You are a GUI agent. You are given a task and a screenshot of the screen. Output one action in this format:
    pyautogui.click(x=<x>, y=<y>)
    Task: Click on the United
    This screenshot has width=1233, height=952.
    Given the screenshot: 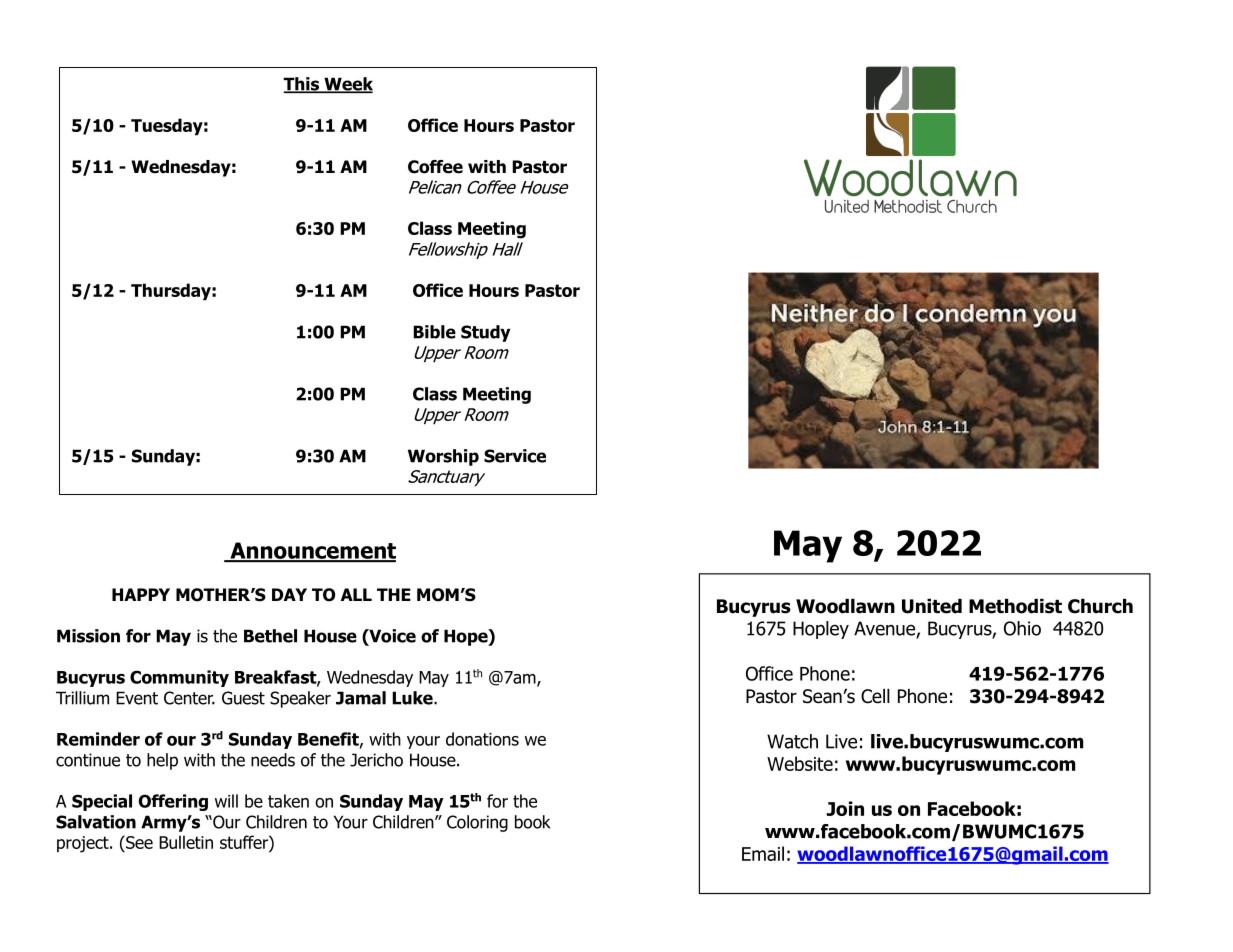 What is the action you would take?
    pyautogui.click(x=932, y=606)
